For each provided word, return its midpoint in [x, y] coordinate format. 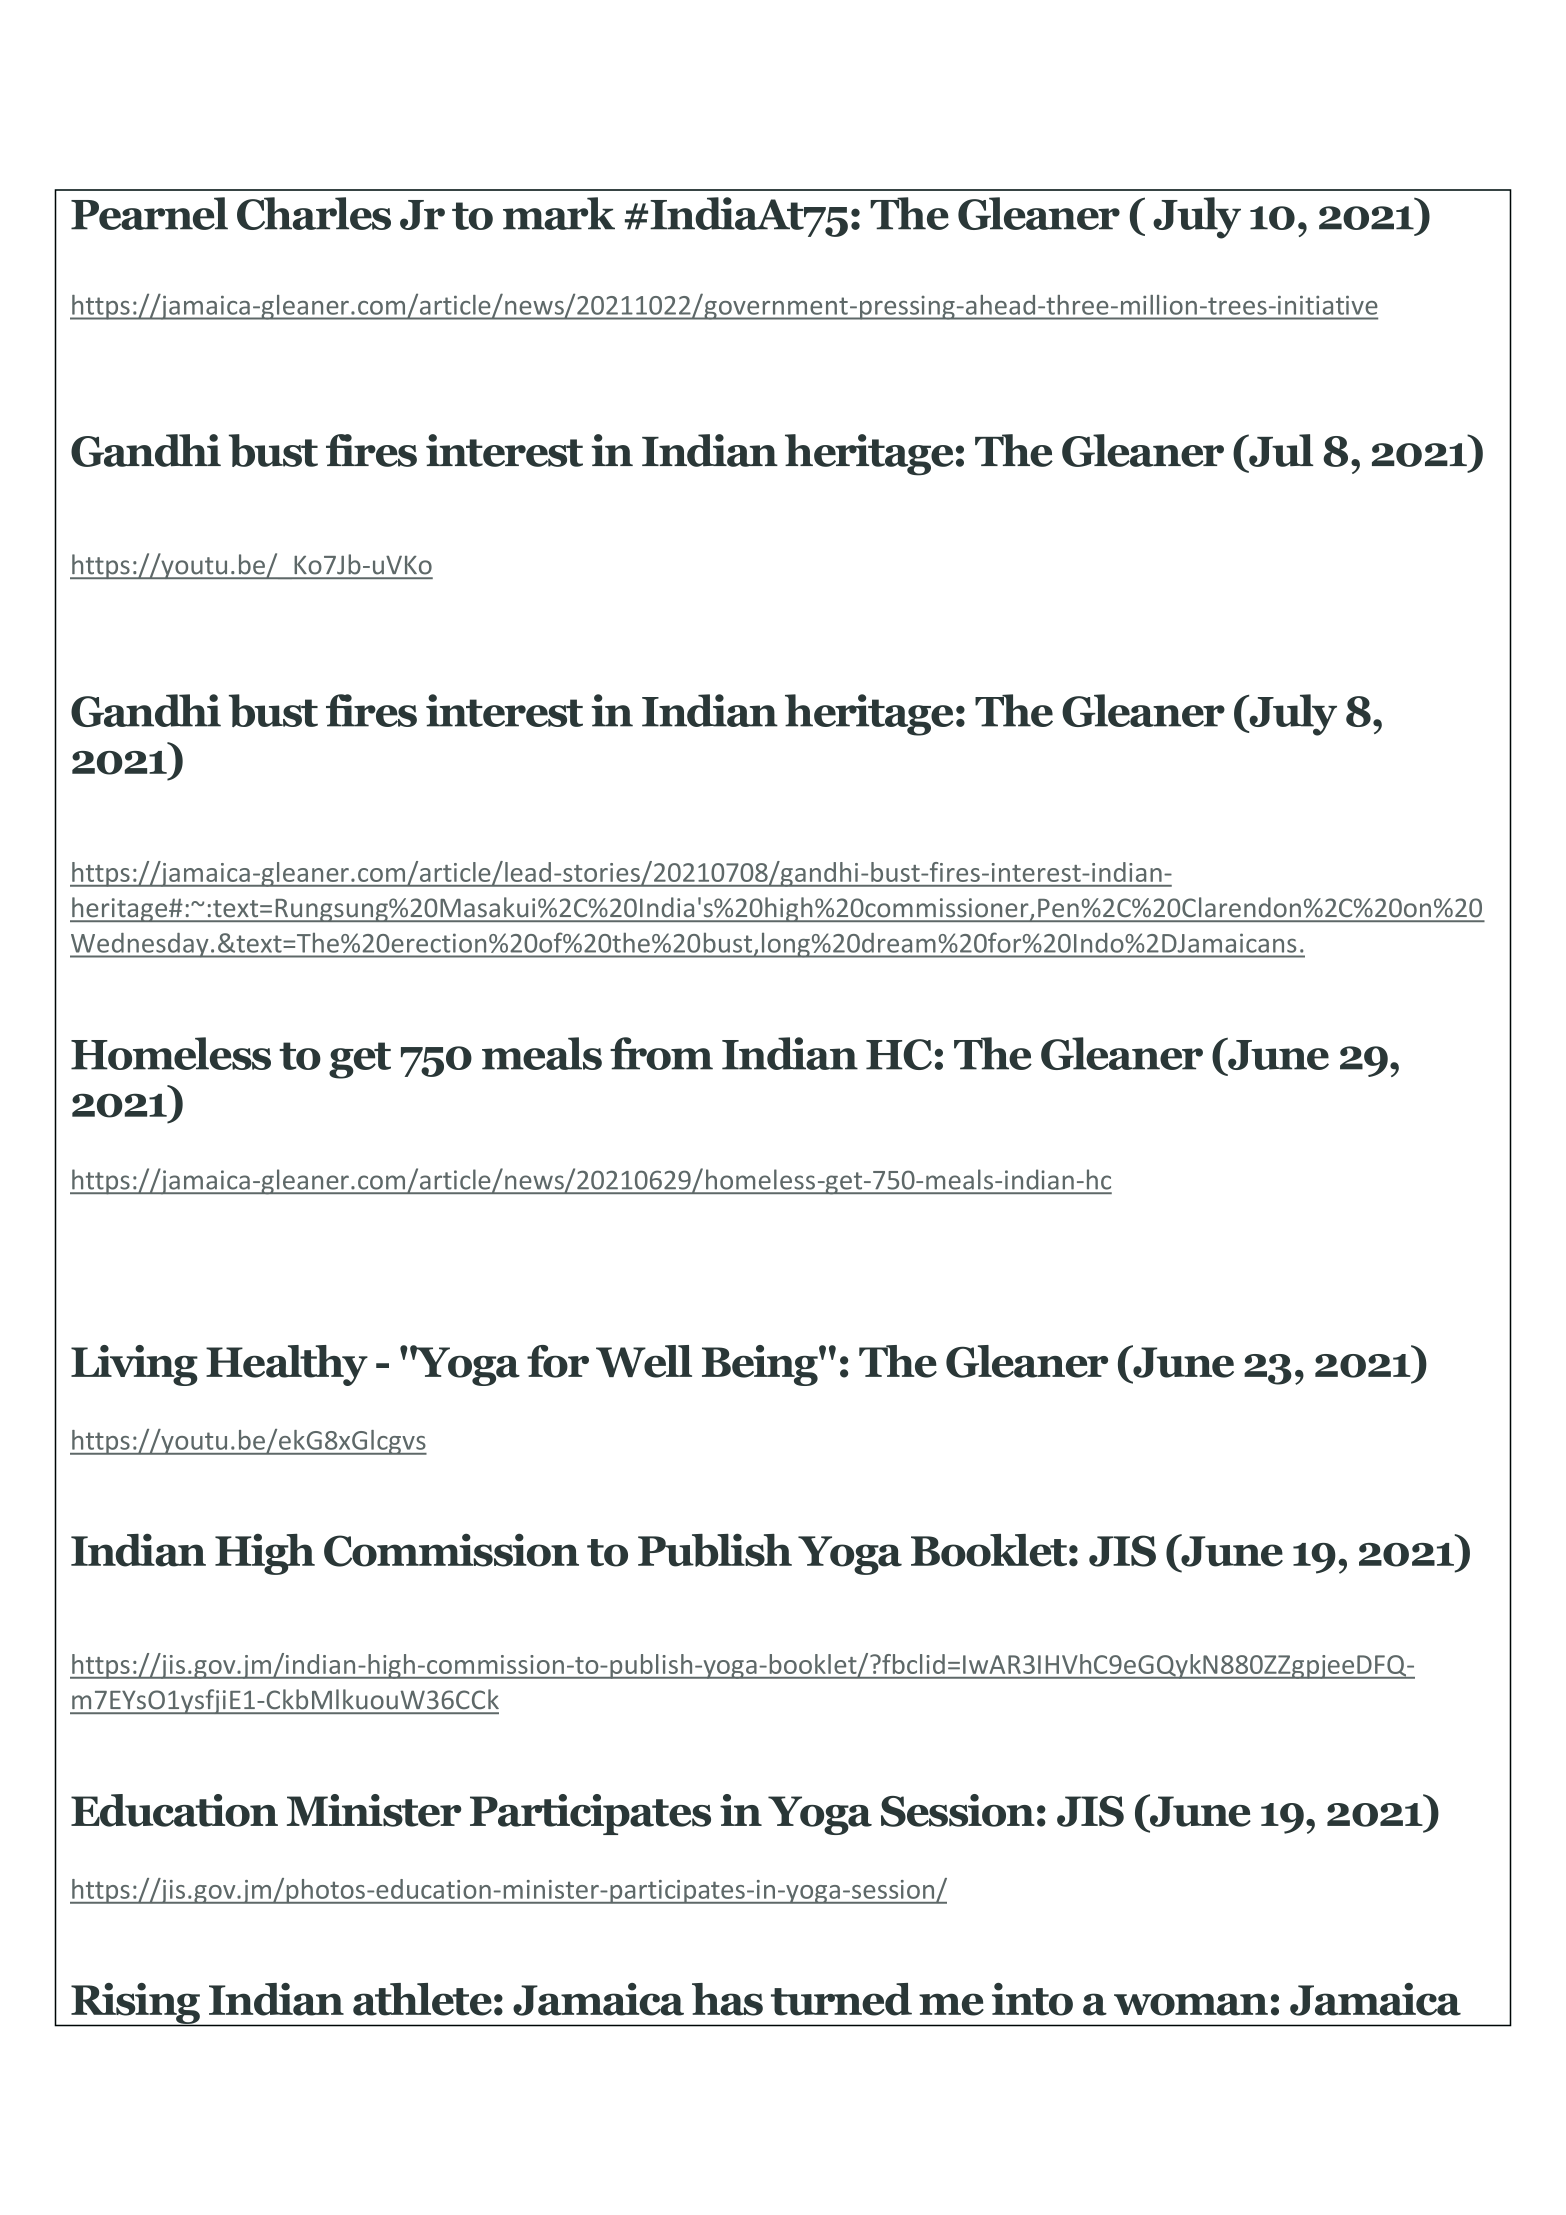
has [727, 1999]
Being [761, 1365]
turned [841, 1999]
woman [1191, 2004]
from [661, 1053]
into [1032, 1999]
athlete [422, 1999]
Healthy [287, 1365]
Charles [314, 213]
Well [644, 1361]
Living [134, 1365]
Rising [135, 2004]
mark [559, 213]
